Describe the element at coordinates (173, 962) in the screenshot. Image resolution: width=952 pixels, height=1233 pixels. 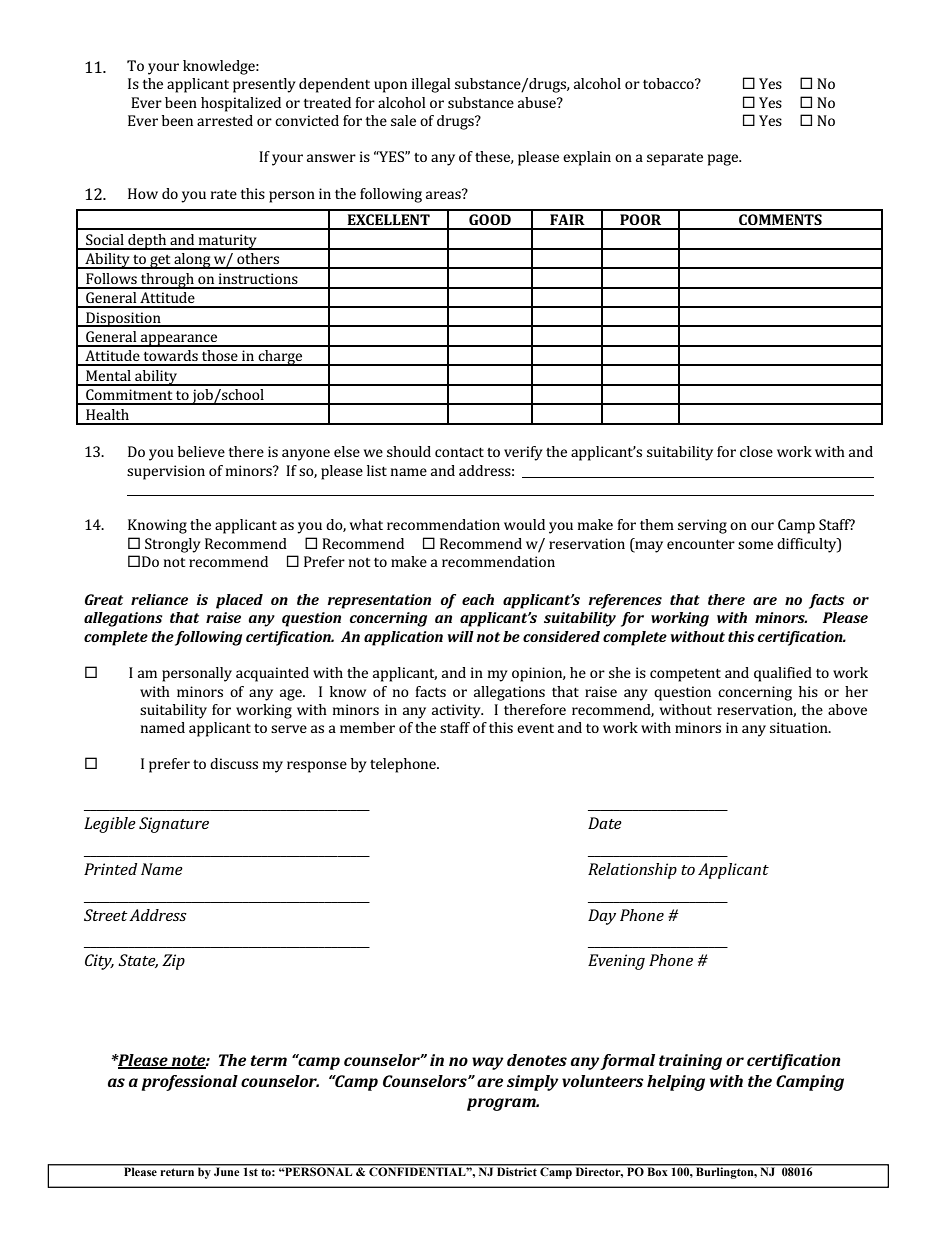
I see `Zip` at that location.
